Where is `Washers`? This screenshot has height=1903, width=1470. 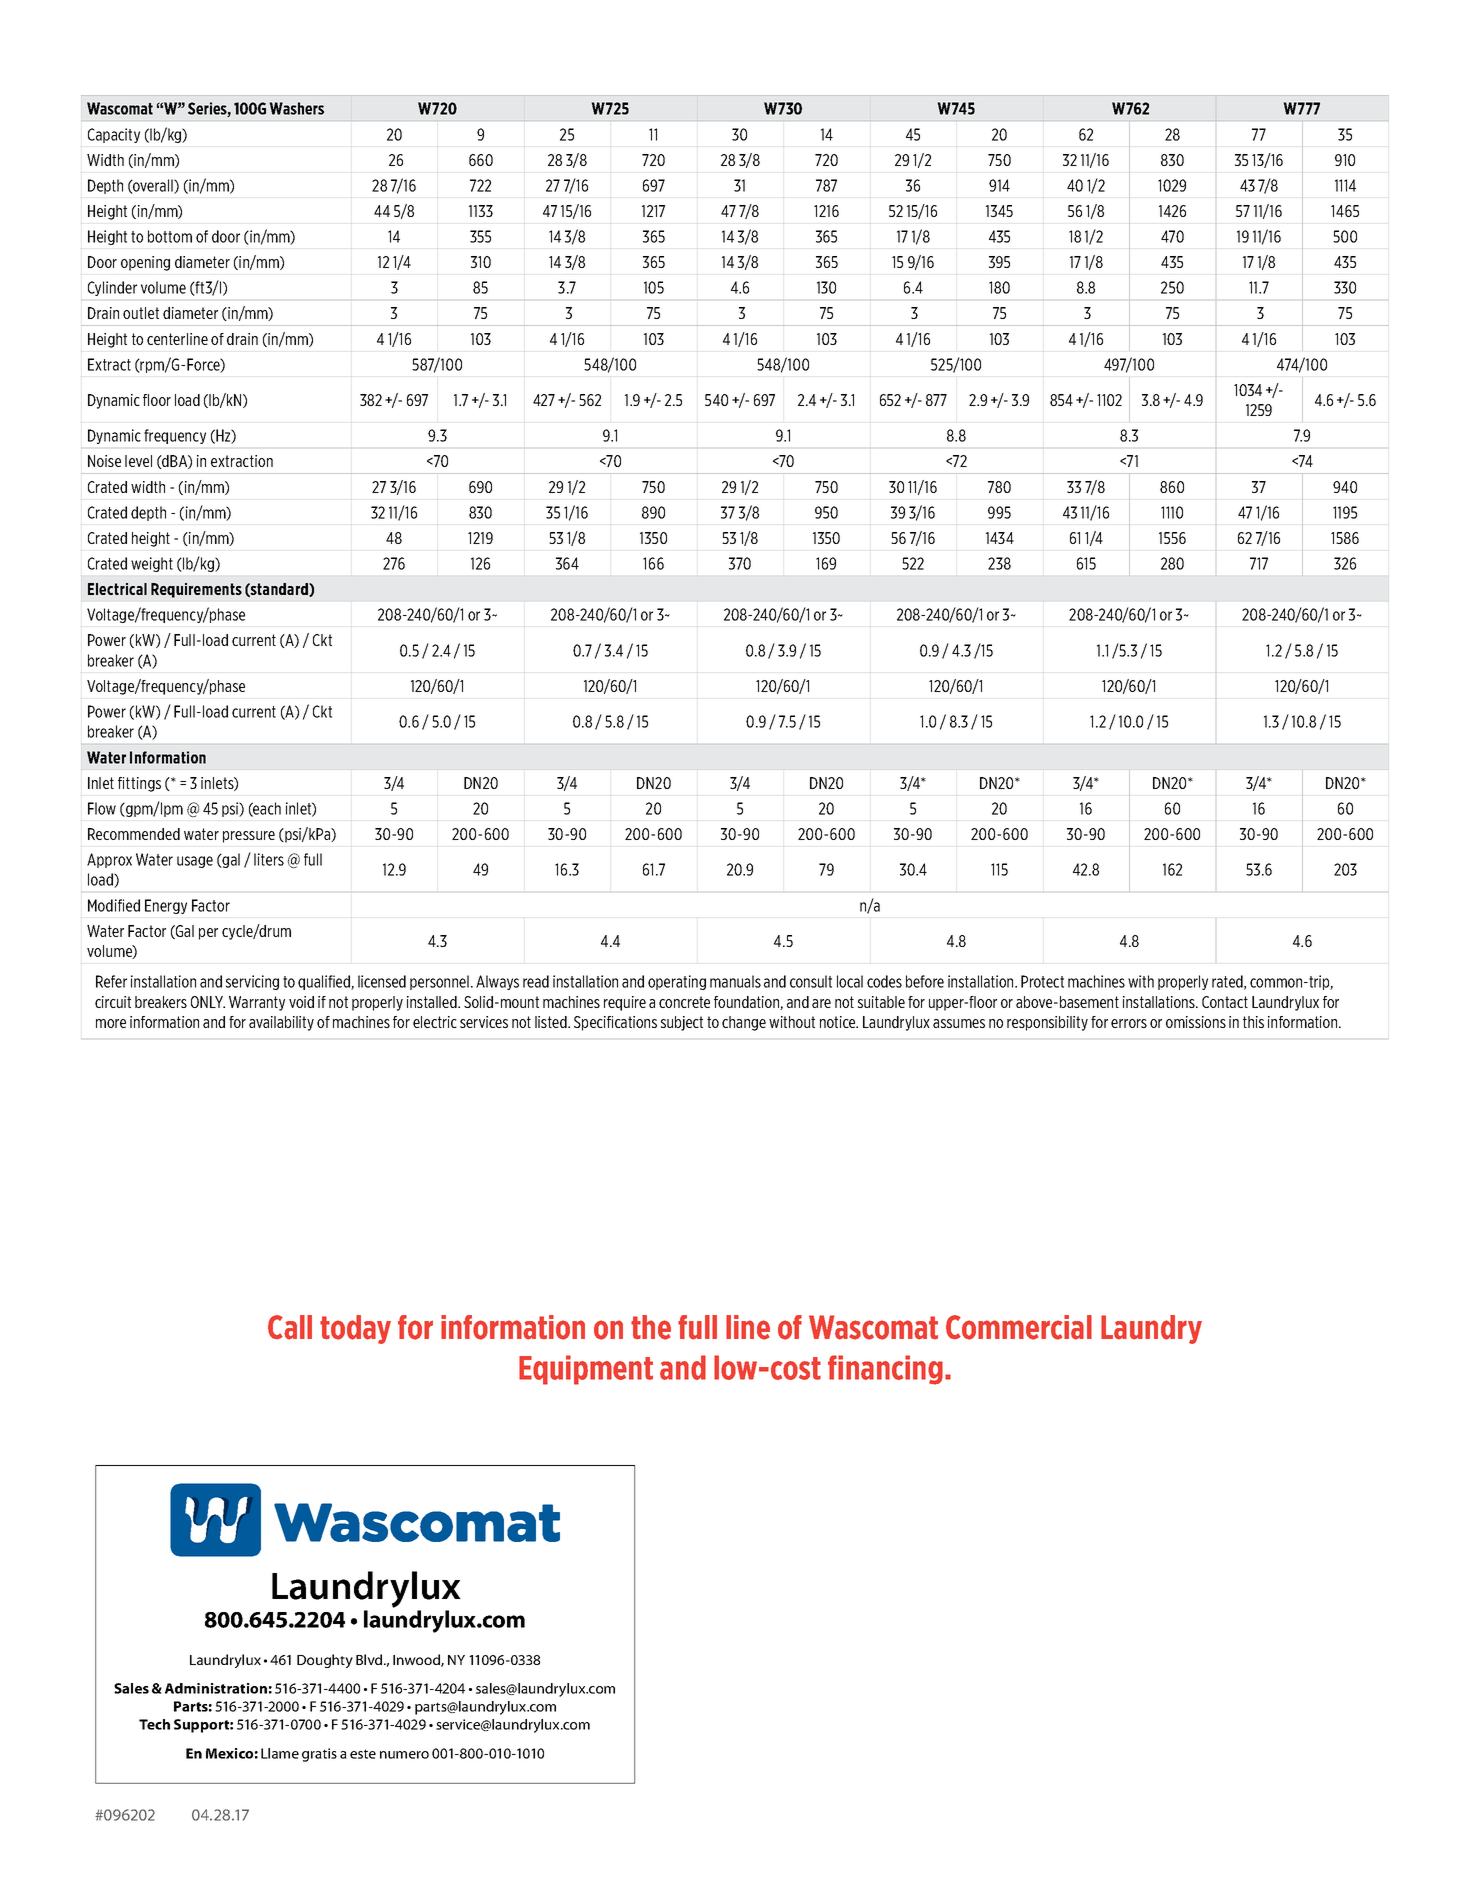
Washers is located at coordinates (296, 108).
